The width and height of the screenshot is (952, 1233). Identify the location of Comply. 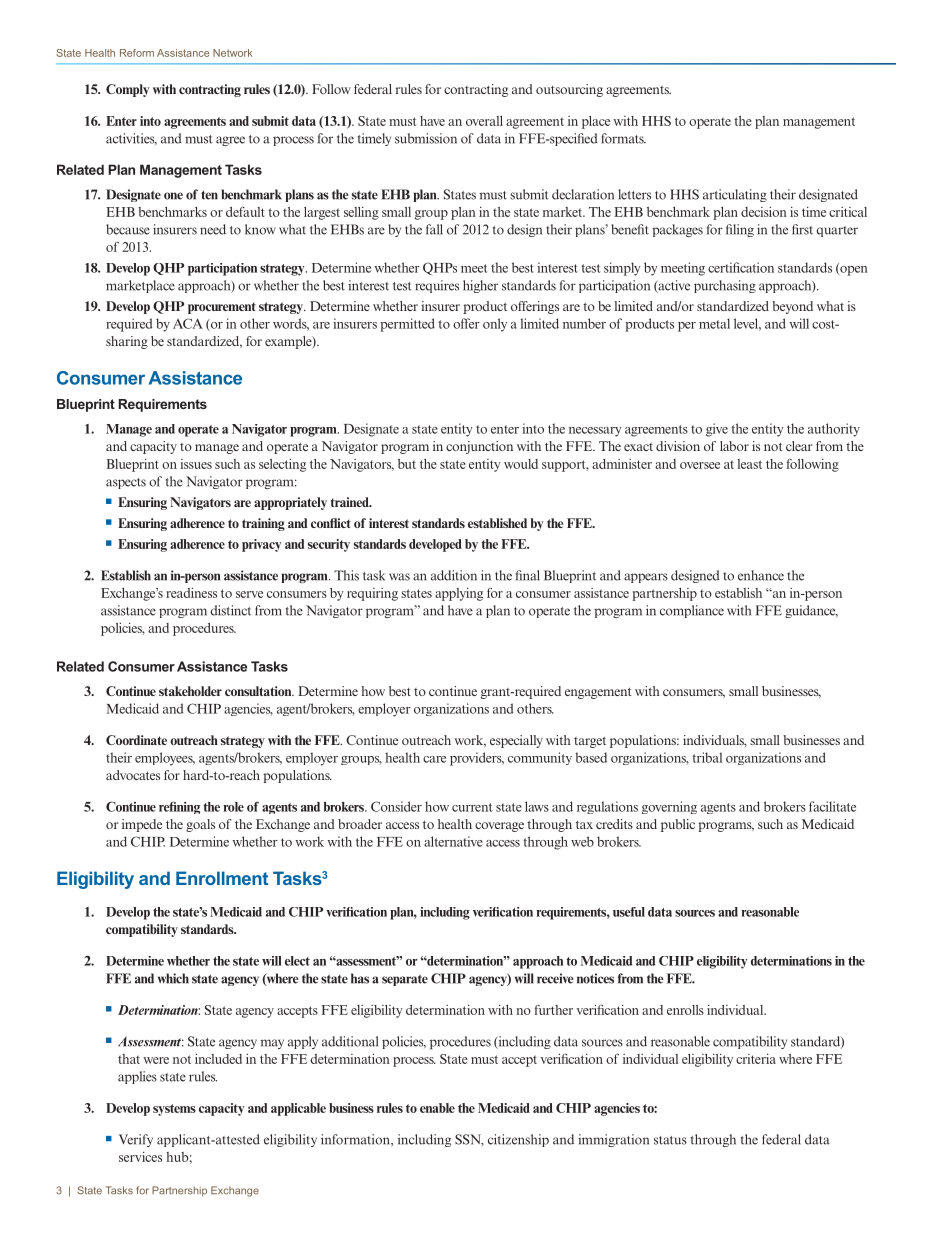
(127, 90).
